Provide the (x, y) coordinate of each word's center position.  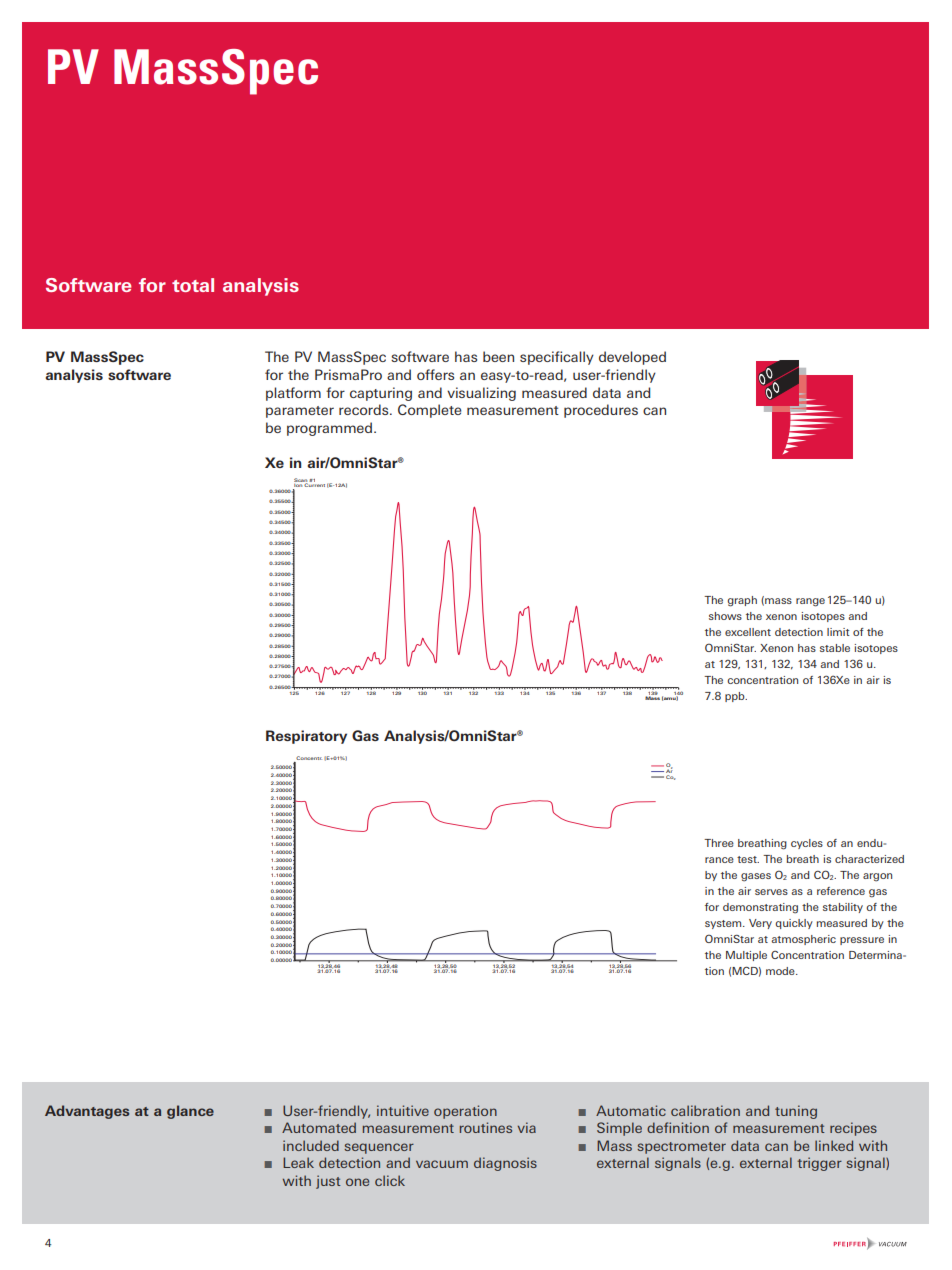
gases (756, 877)
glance (190, 1112)
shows (725, 616)
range (810, 602)
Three (719, 843)
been (498, 356)
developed (632, 358)
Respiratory (306, 737)
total (193, 285)
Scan (301, 481)
